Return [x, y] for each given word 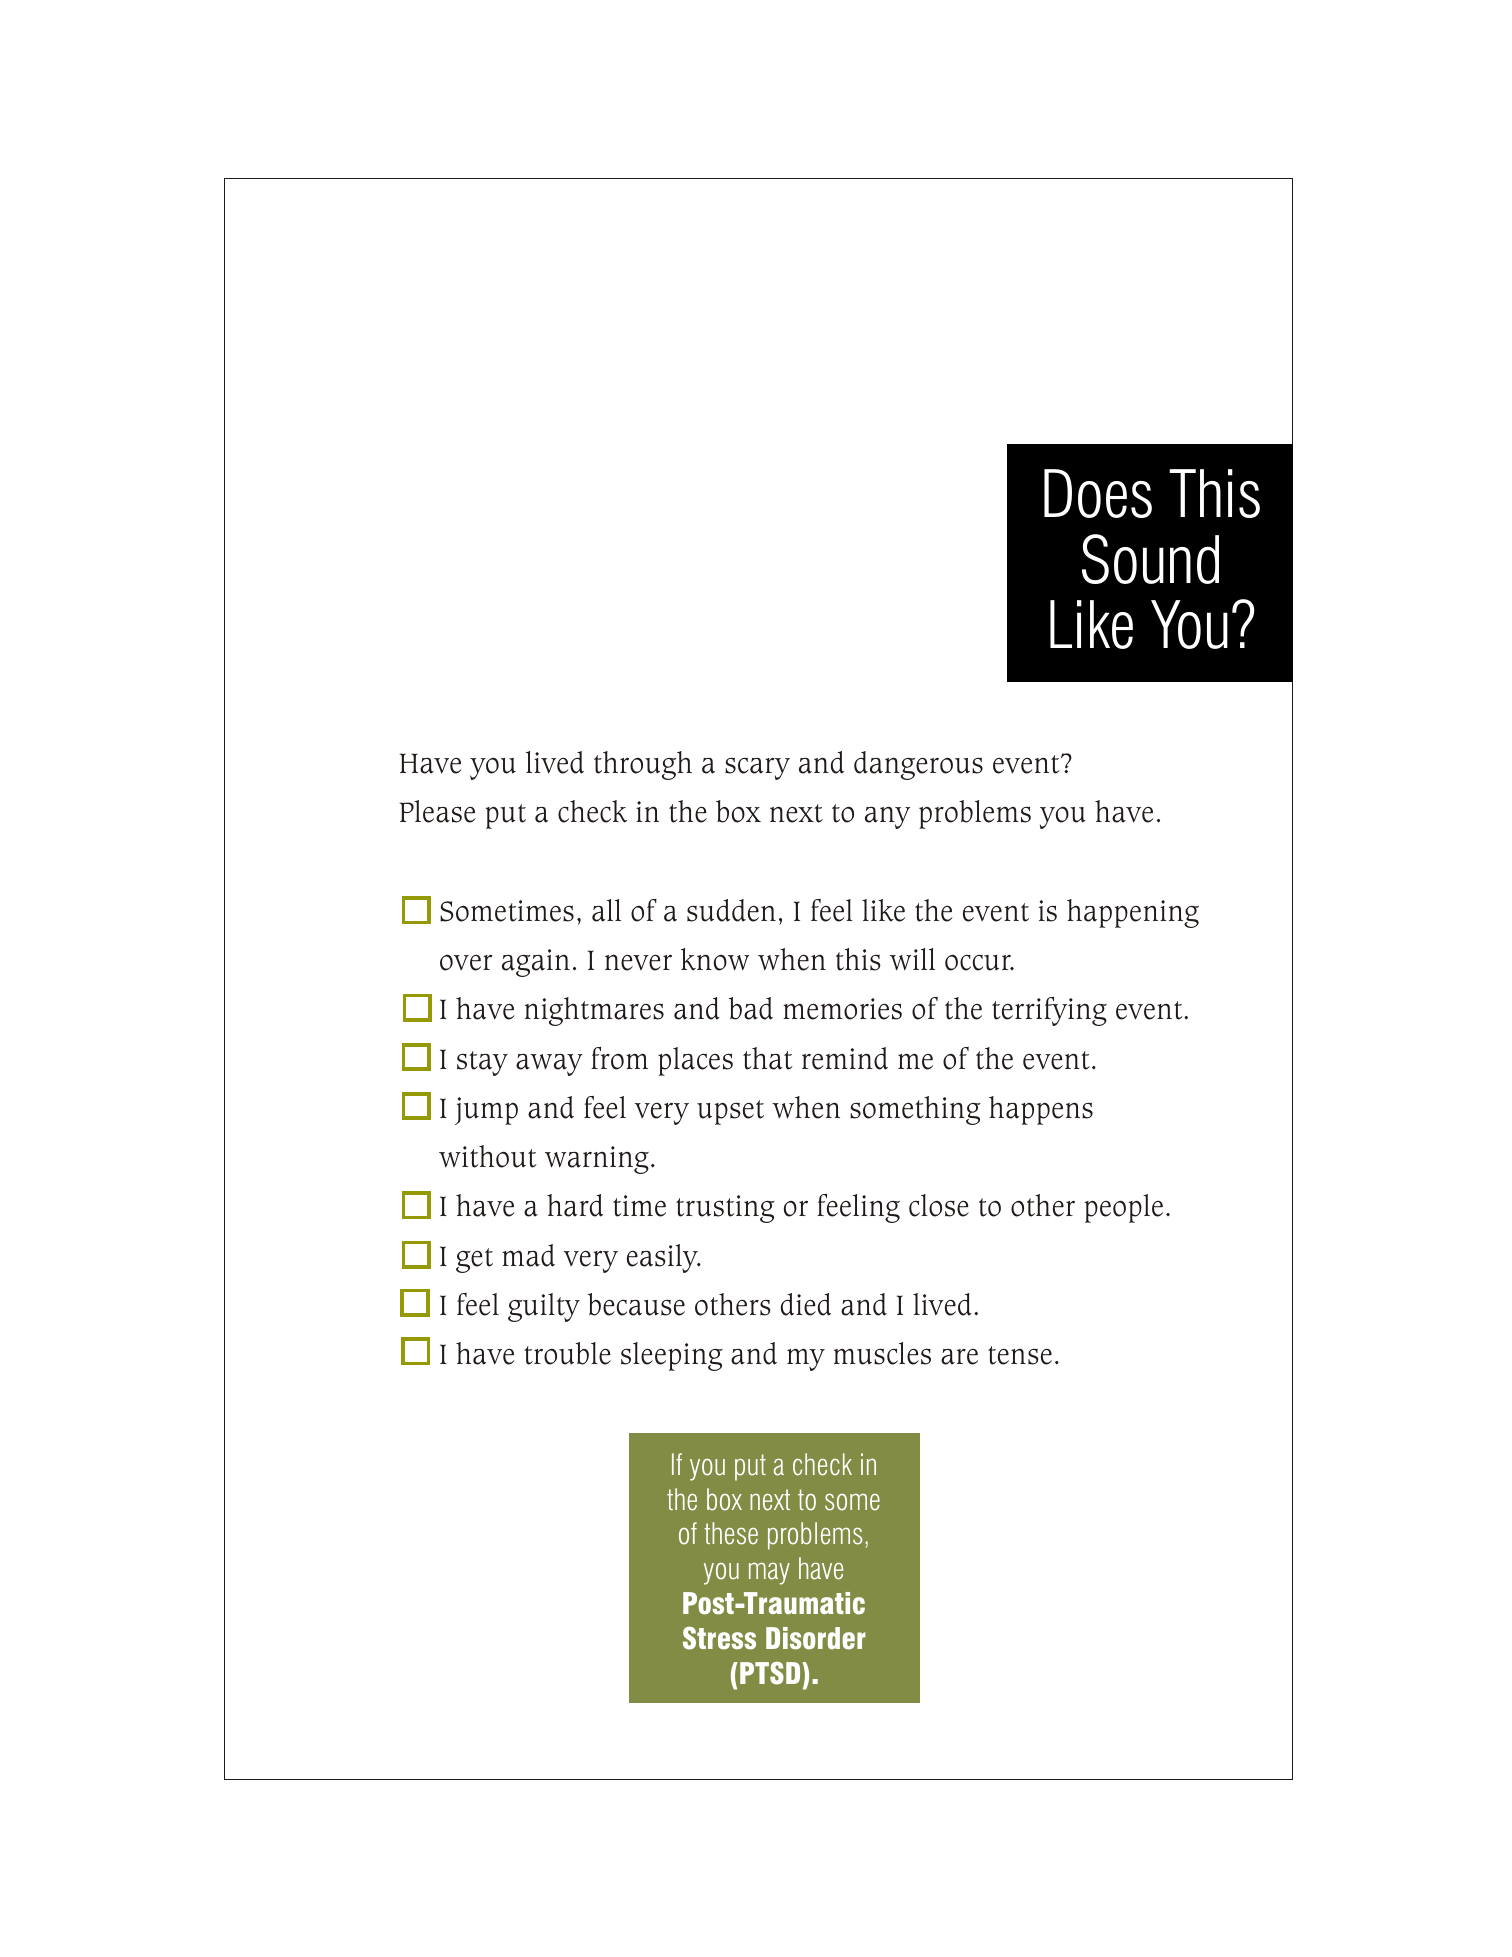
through [643, 765]
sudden [731, 910]
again [536, 963]
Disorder [816, 1638]
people [1124, 1208]
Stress [719, 1638]
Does [1098, 493]
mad [528, 1255]
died [806, 1304]
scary [757, 768]
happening [1133, 913]
